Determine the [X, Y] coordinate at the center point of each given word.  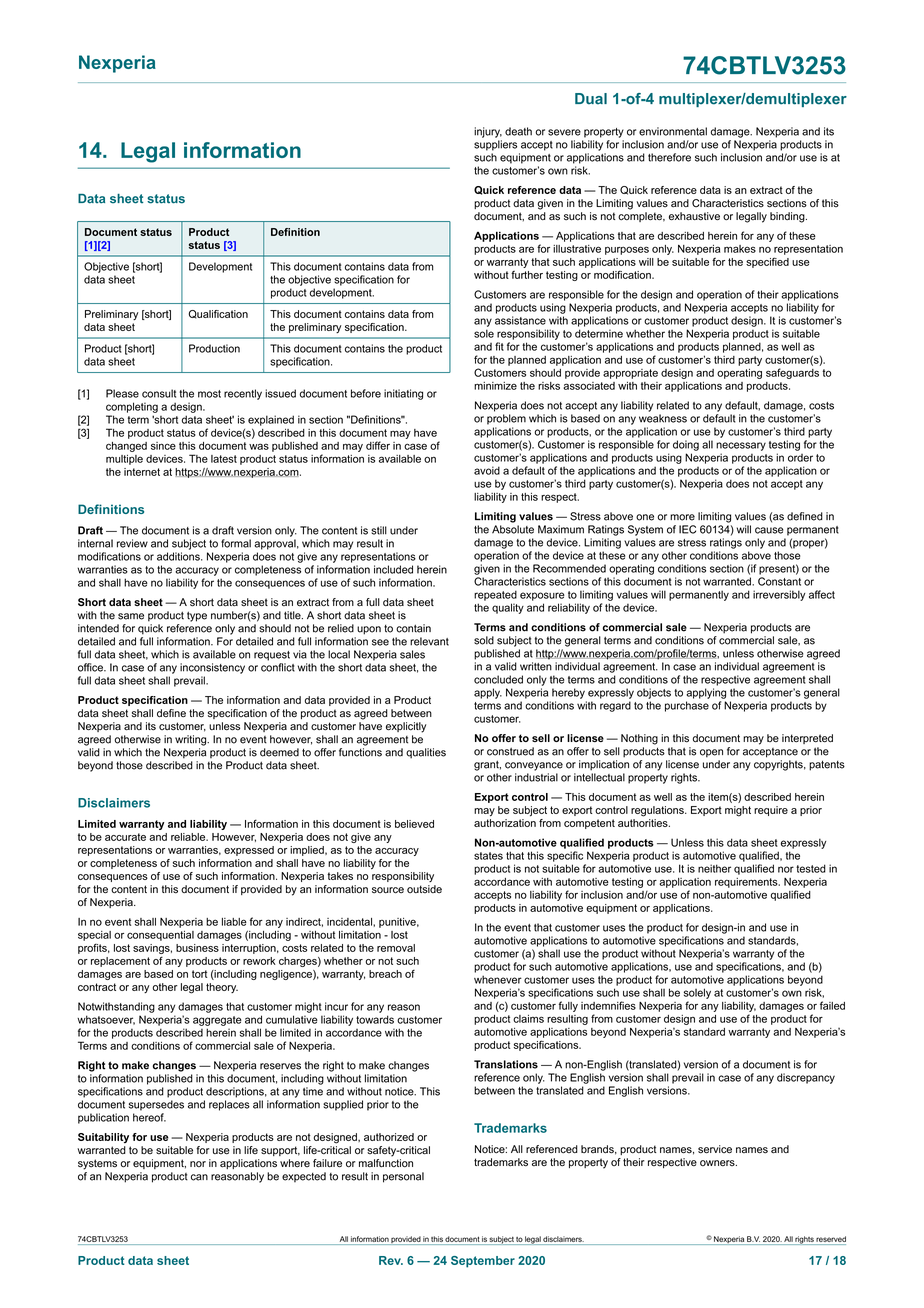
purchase [687, 706]
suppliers [495, 145]
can [199, 1177]
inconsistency [212, 668]
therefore [669, 157]
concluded [498, 679]
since [163, 446]
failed [832, 1005]
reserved [831, 1239]
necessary [741, 446]
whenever [498, 979]
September [483, 1262]
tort [199, 974]
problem [506, 419]
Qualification [218, 314]
